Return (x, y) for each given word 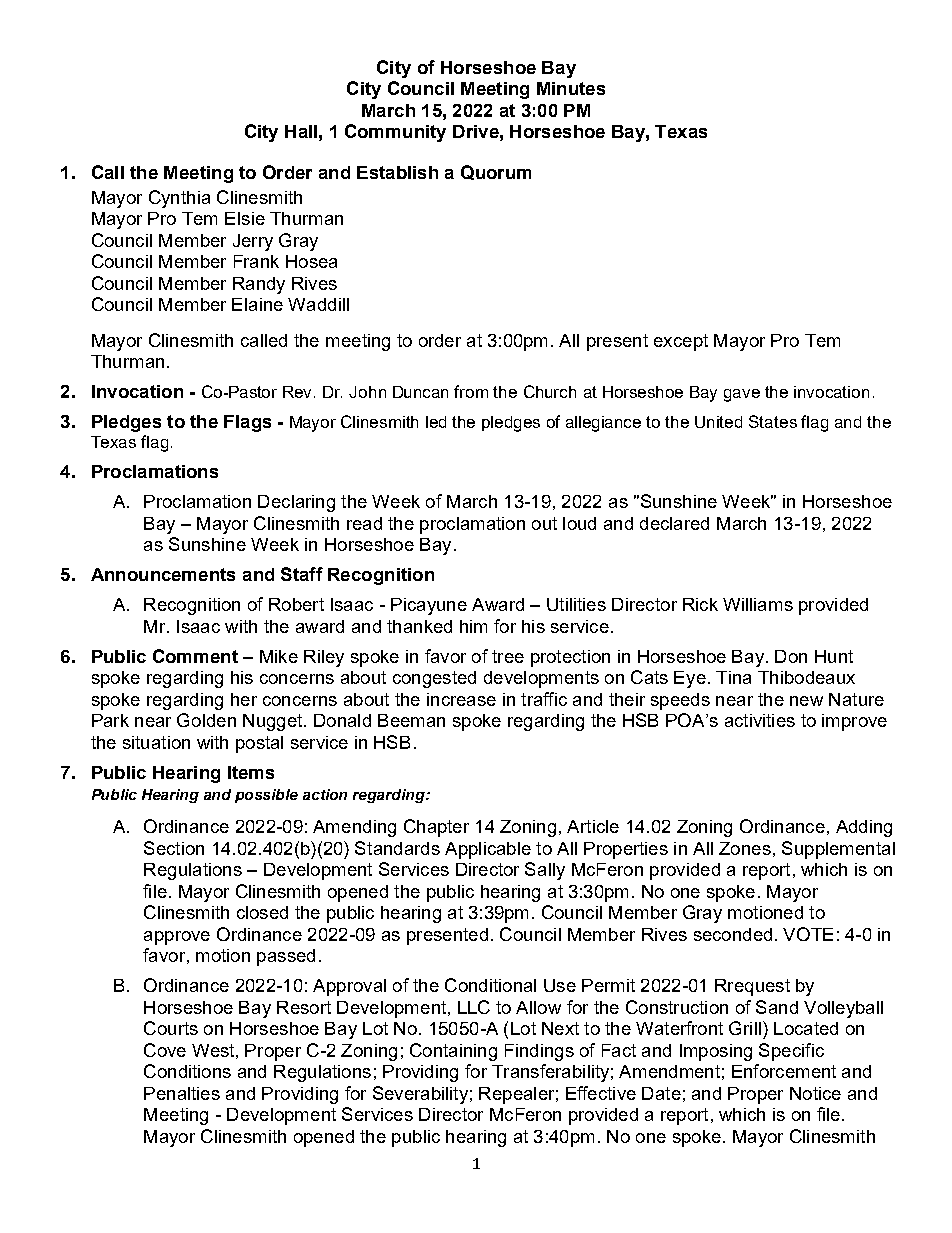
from (471, 391)
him (473, 626)
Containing (453, 1052)
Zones (745, 848)
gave (742, 395)
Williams (758, 604)
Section (174, 848)
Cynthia (179, 199)
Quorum (496, 172)
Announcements (163, 574)
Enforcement (784, 1071)
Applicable (488, 850)
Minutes (571, 88)
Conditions (187, 1071)
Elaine (257, 304)
